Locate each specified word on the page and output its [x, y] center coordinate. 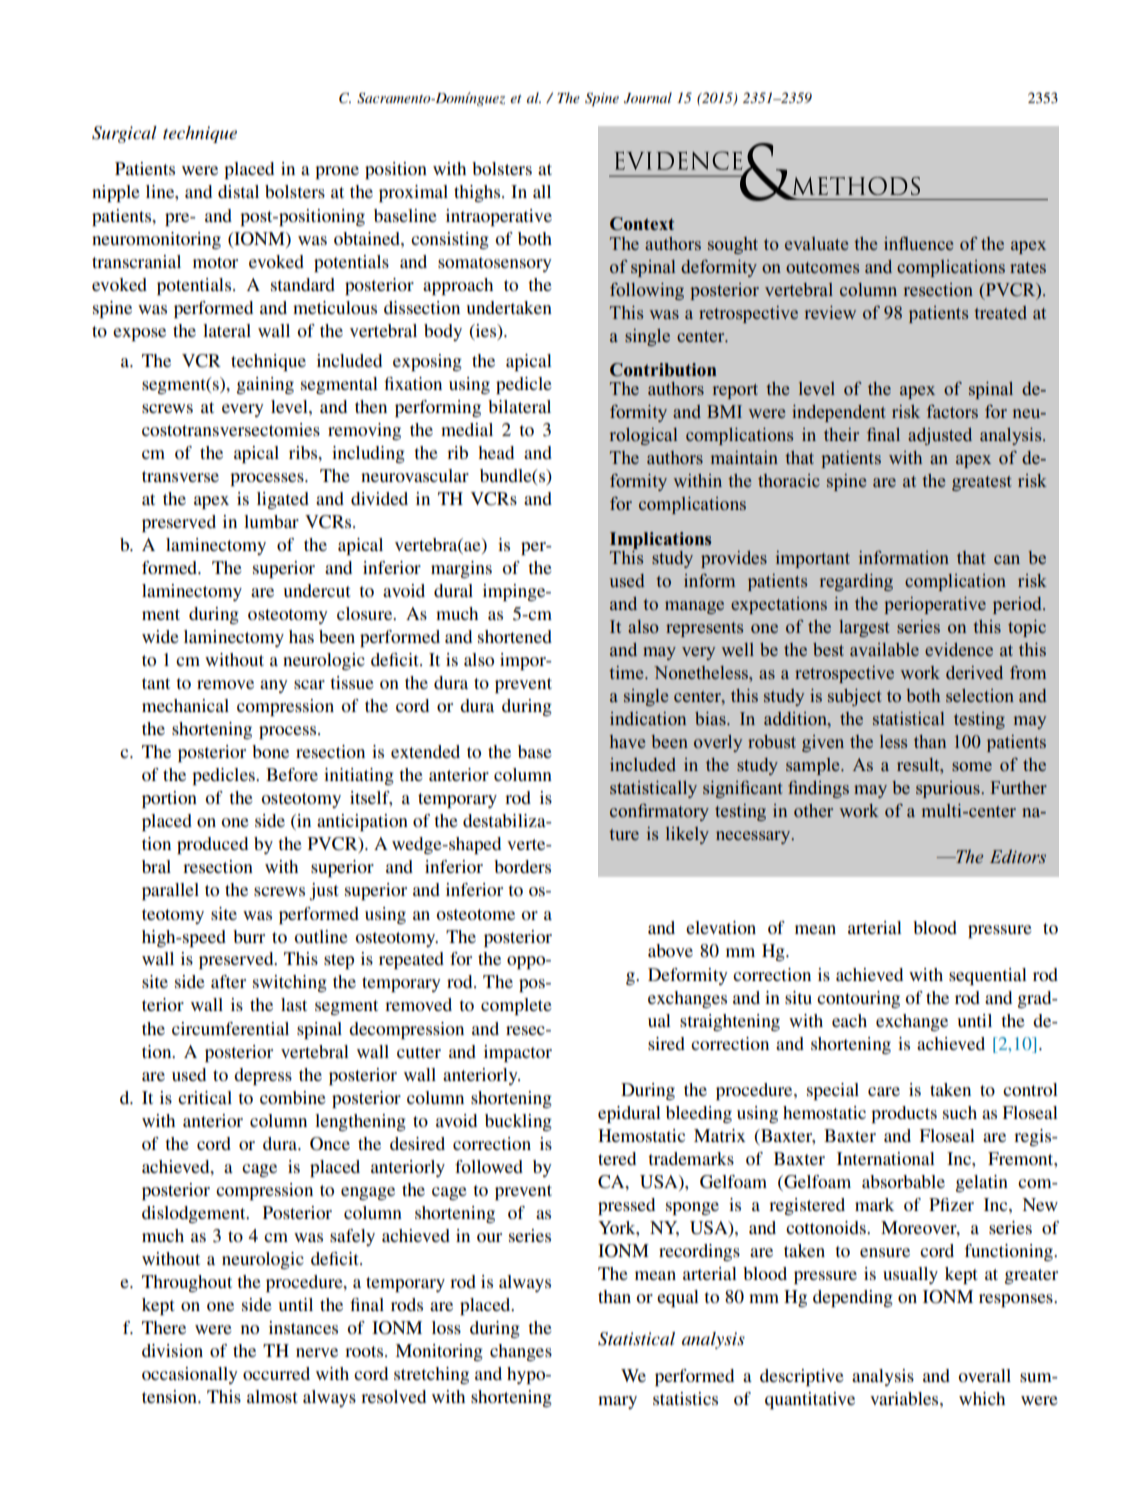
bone [270, 751]
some [972, 767]
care [884, 1091]
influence [918, 243]
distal [238, 191]
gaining [265, 385]
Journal [648, 98]
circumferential [230, 1028]
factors [952, 411]
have [627, 741]
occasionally [190, 1375]
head [496, 452]
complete [516, 1006]
